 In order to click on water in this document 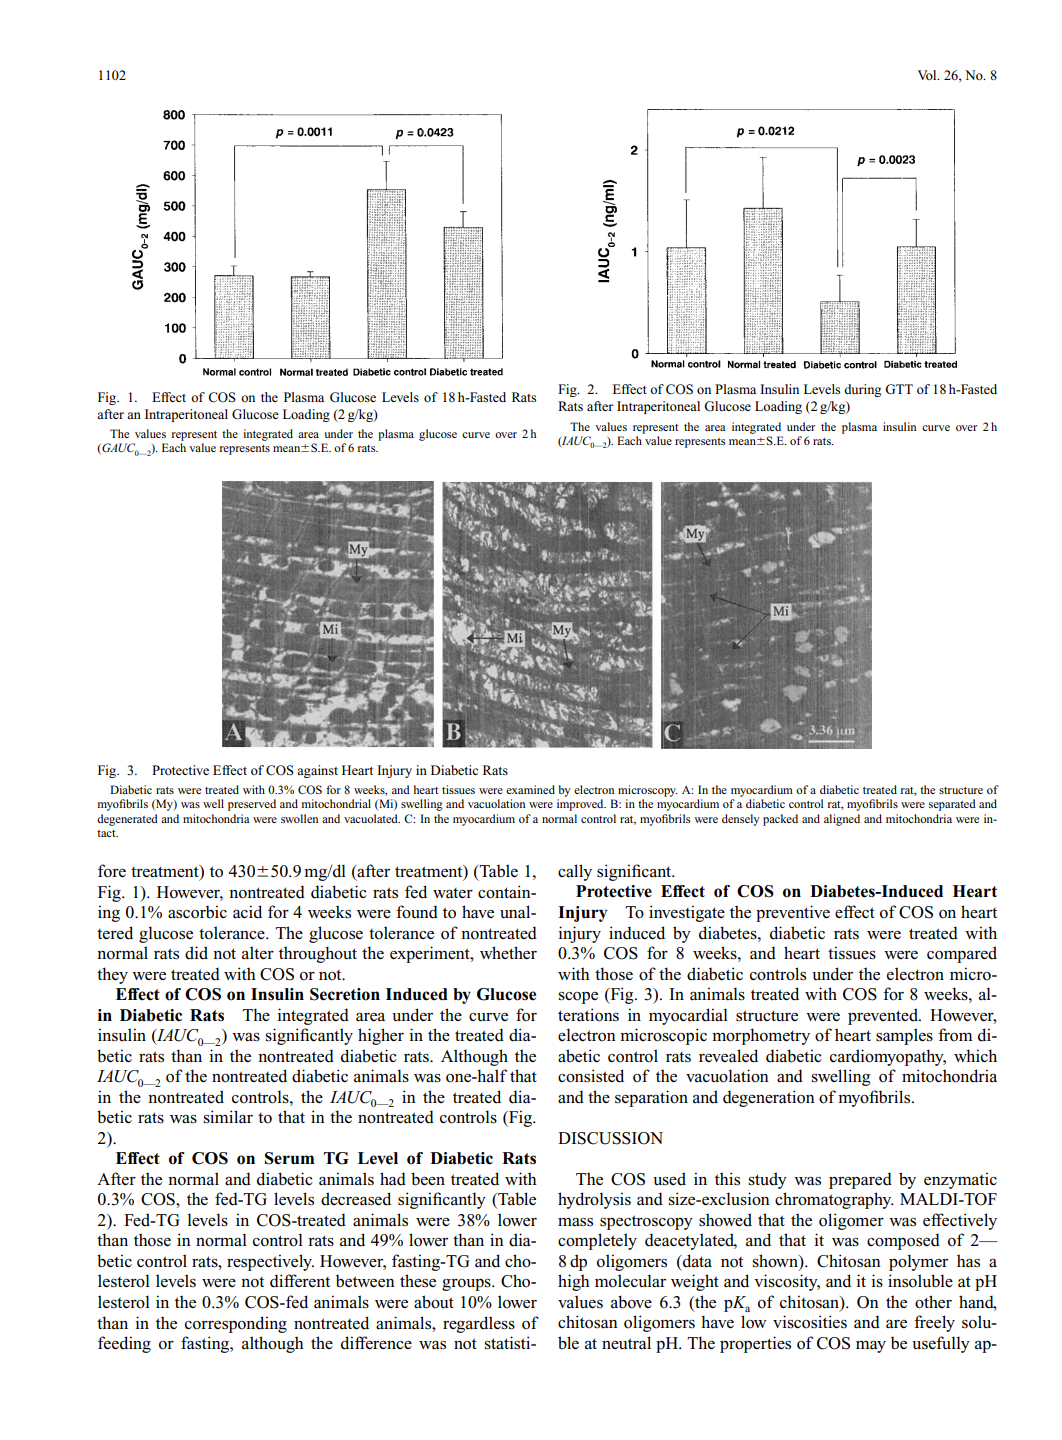, I will do `click(453, 893)`.
